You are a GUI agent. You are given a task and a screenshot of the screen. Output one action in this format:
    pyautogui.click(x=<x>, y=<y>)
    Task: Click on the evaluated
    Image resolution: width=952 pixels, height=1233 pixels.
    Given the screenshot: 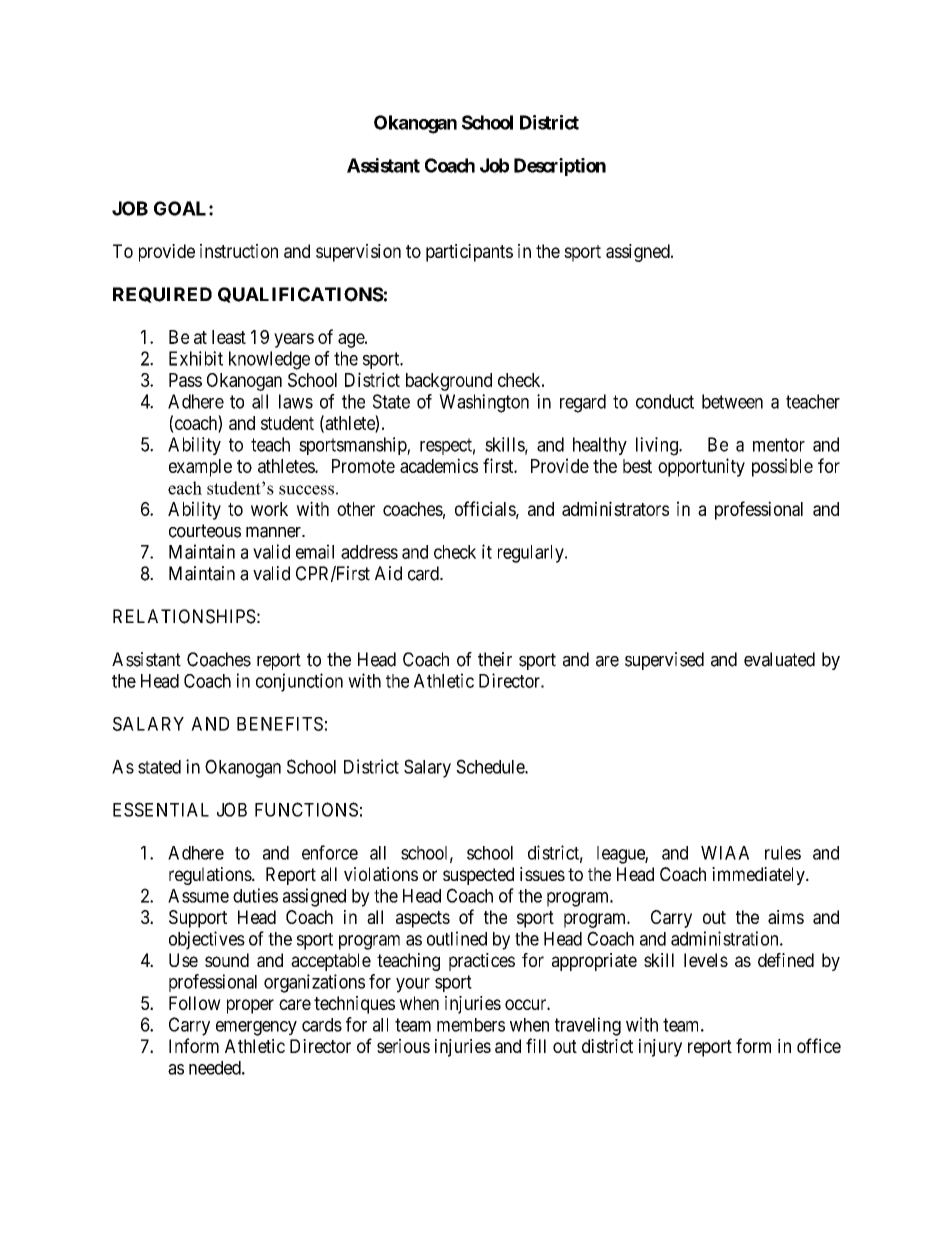 What is the action you would take?
    pyautogui.click(x=779, y=659)
